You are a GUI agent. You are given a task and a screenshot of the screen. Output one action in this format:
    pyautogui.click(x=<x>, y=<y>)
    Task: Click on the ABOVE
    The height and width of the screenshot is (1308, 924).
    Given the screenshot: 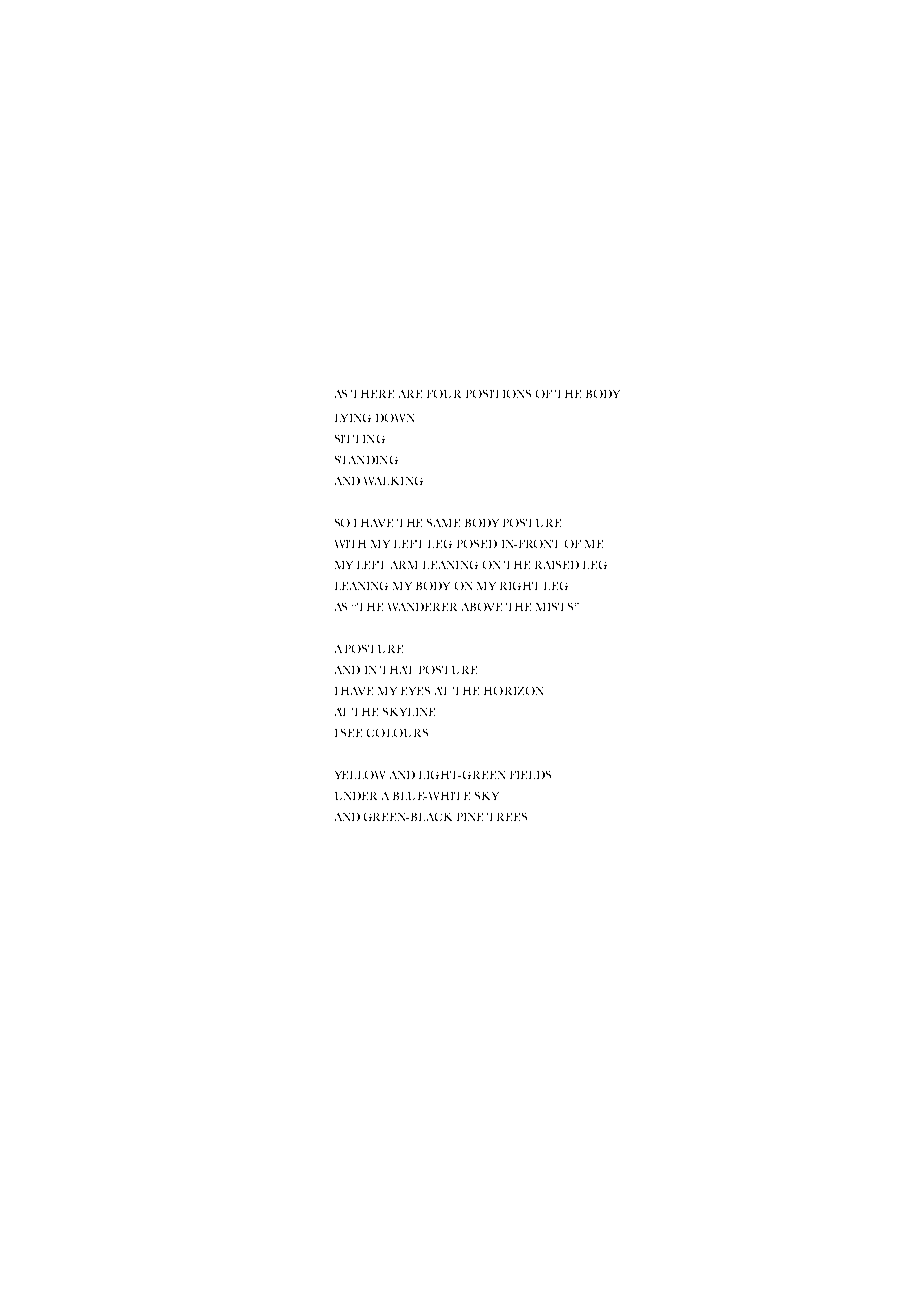 What is the action you would take?
    pyautogui.click(x=482, y=607)
